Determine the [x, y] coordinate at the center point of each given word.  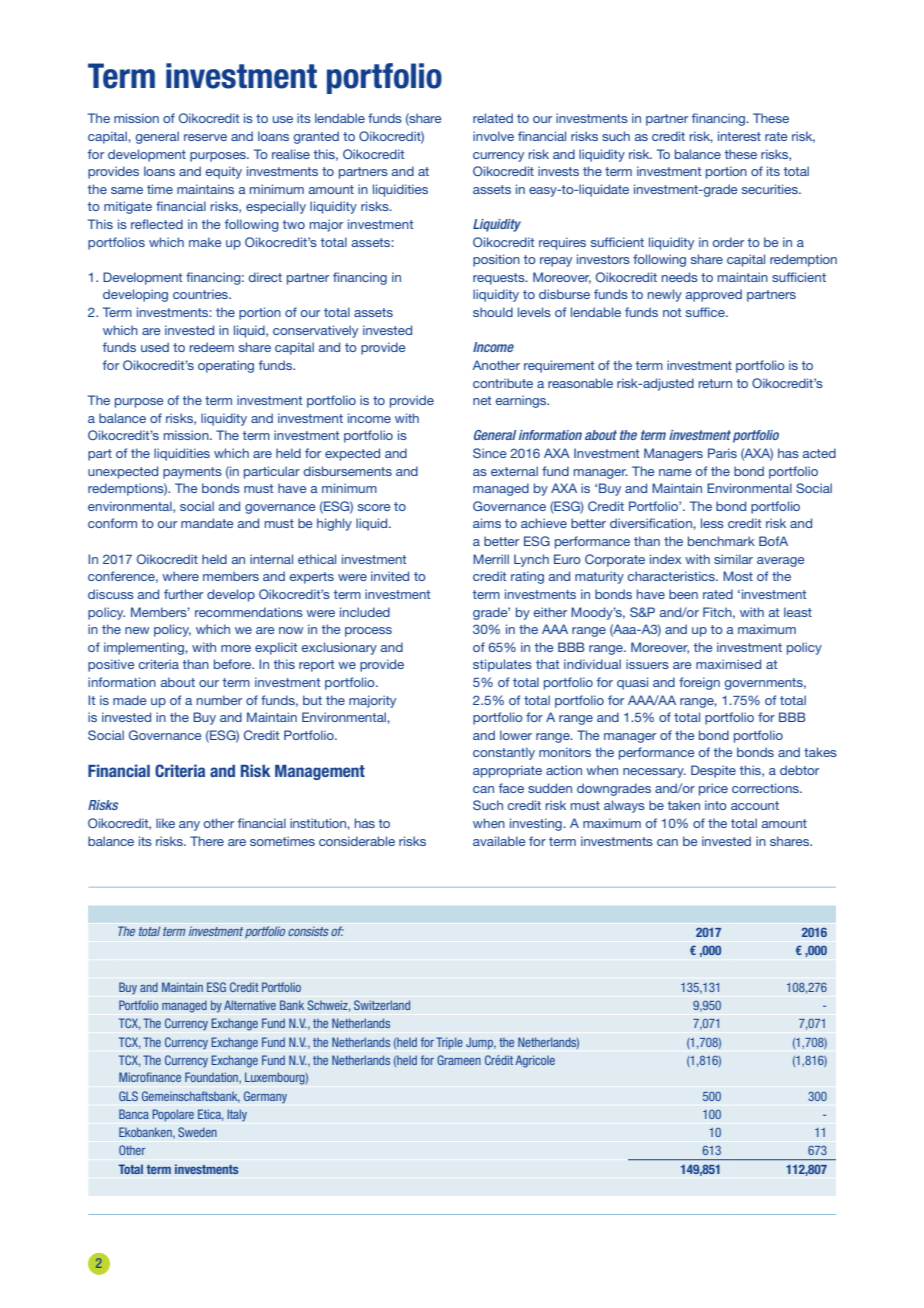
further [183, 594]
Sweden [197, 1132]
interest [739, 136]
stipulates [502, 665]
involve [493, 136]
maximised [728, 664]
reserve [205, 137]
